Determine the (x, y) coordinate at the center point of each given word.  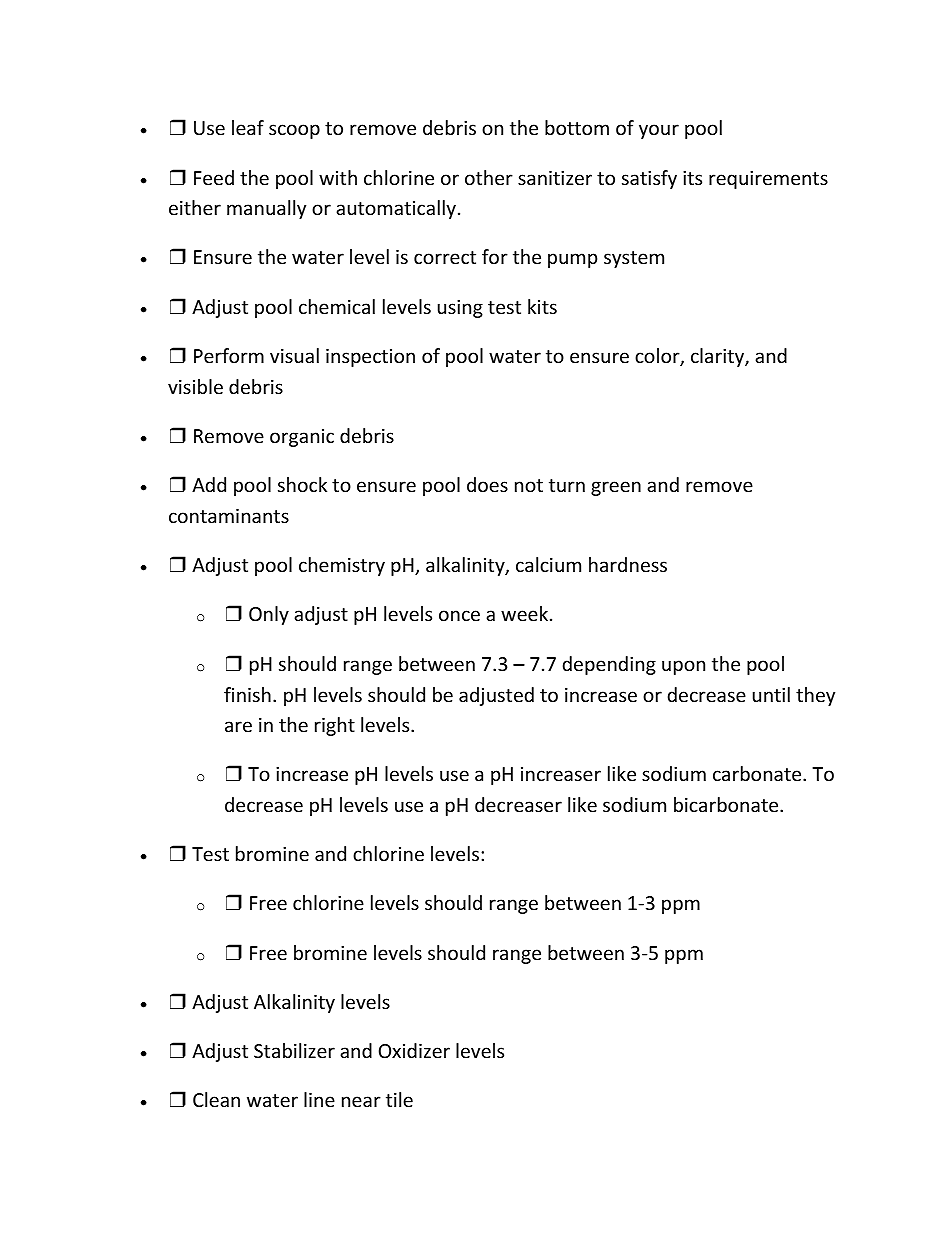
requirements (768, 180)
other (489, 177)
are (238, 726)
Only (269, 615)
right (335, 726)
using (460, 309)
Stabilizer (294, 1050)
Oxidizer (414, 1050)
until (771, 694)
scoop (294, 131)
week (526, 613)
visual (294, 355)
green (616, 488)
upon (683, 667)
